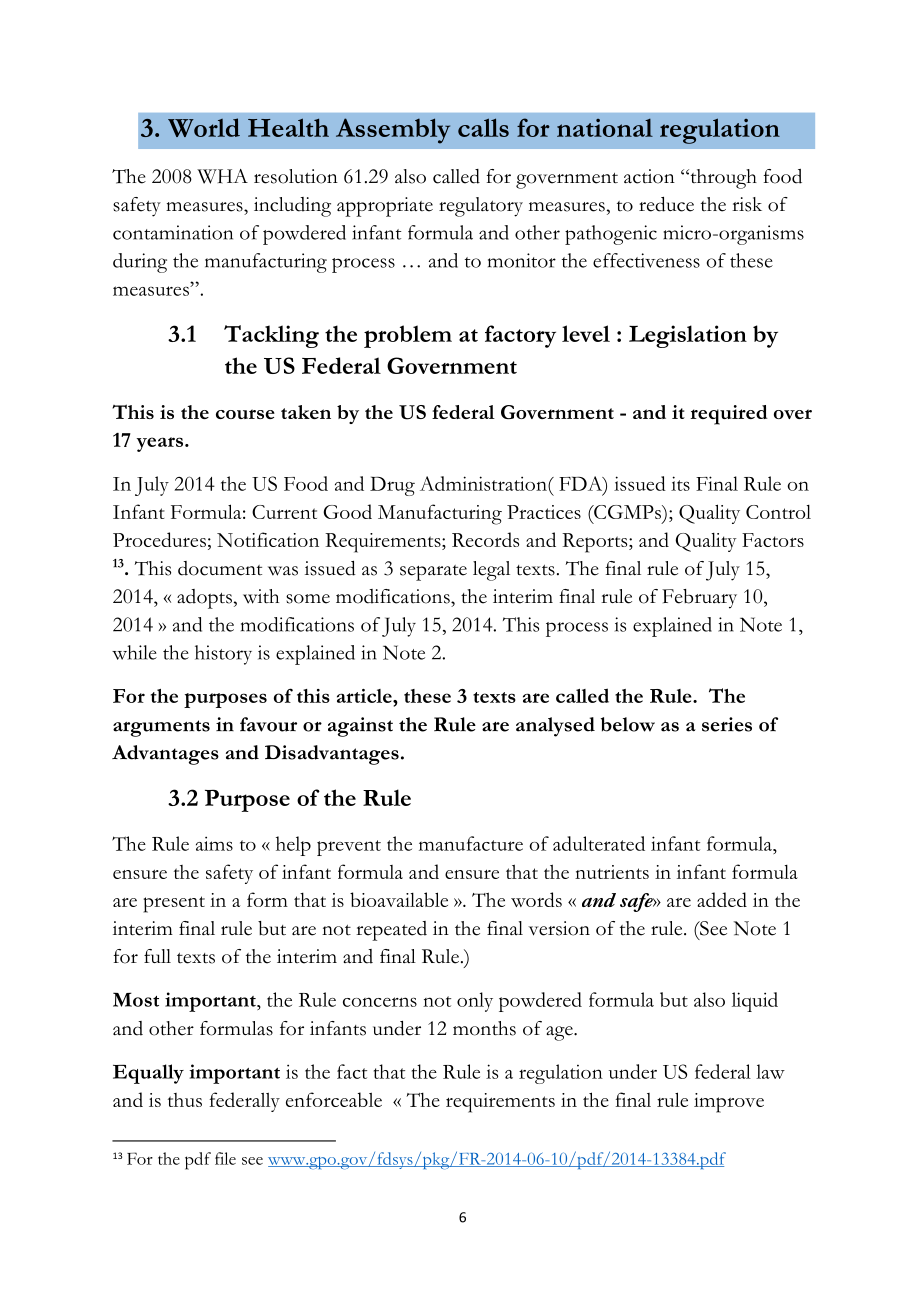 This image has height=1307, width=924. What do you see at coordinates (484, 1028) in the image?
I see `months` at bounding box center [484, 1028].
